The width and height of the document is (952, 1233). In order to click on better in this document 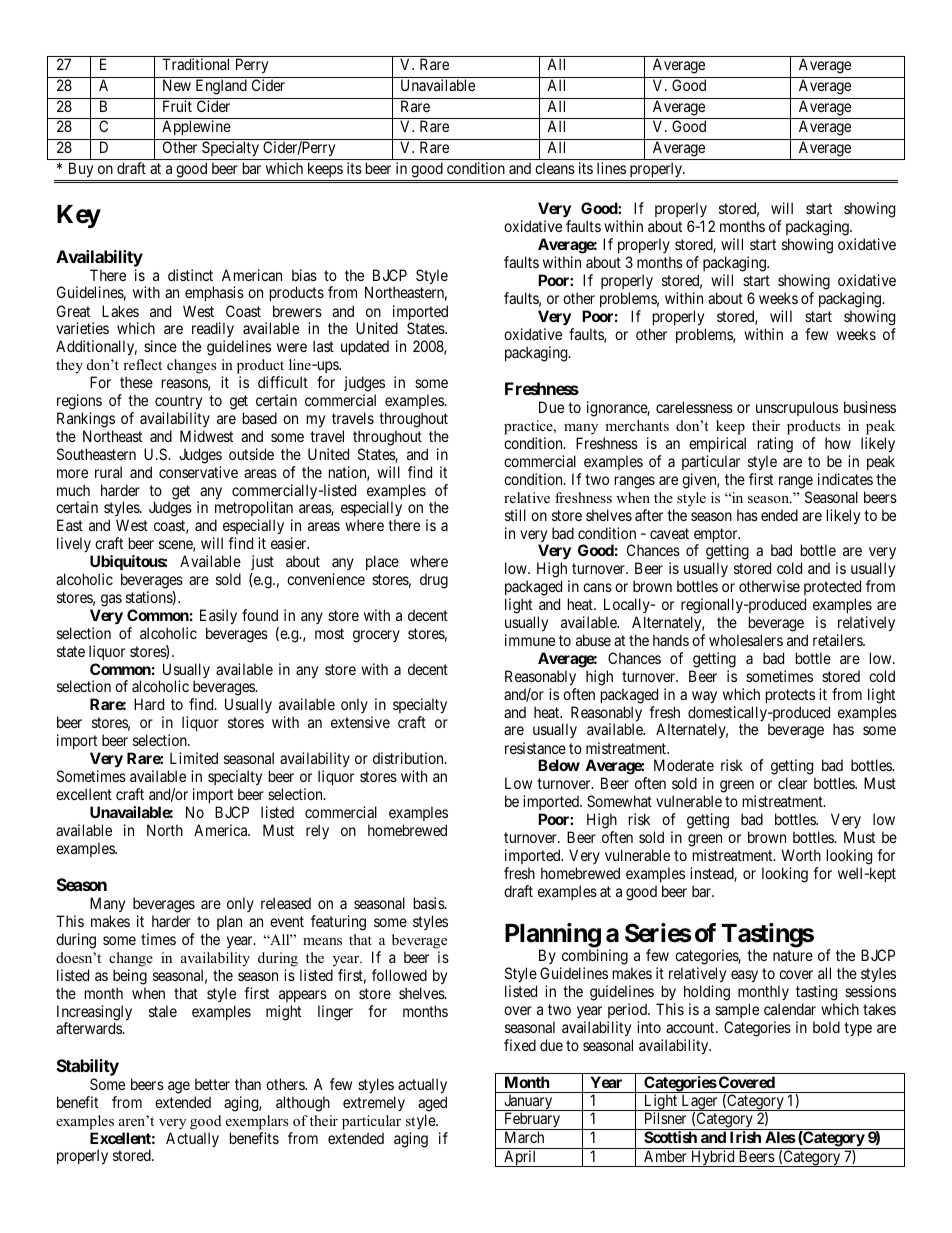, I will do `click(212, 1084)`.
